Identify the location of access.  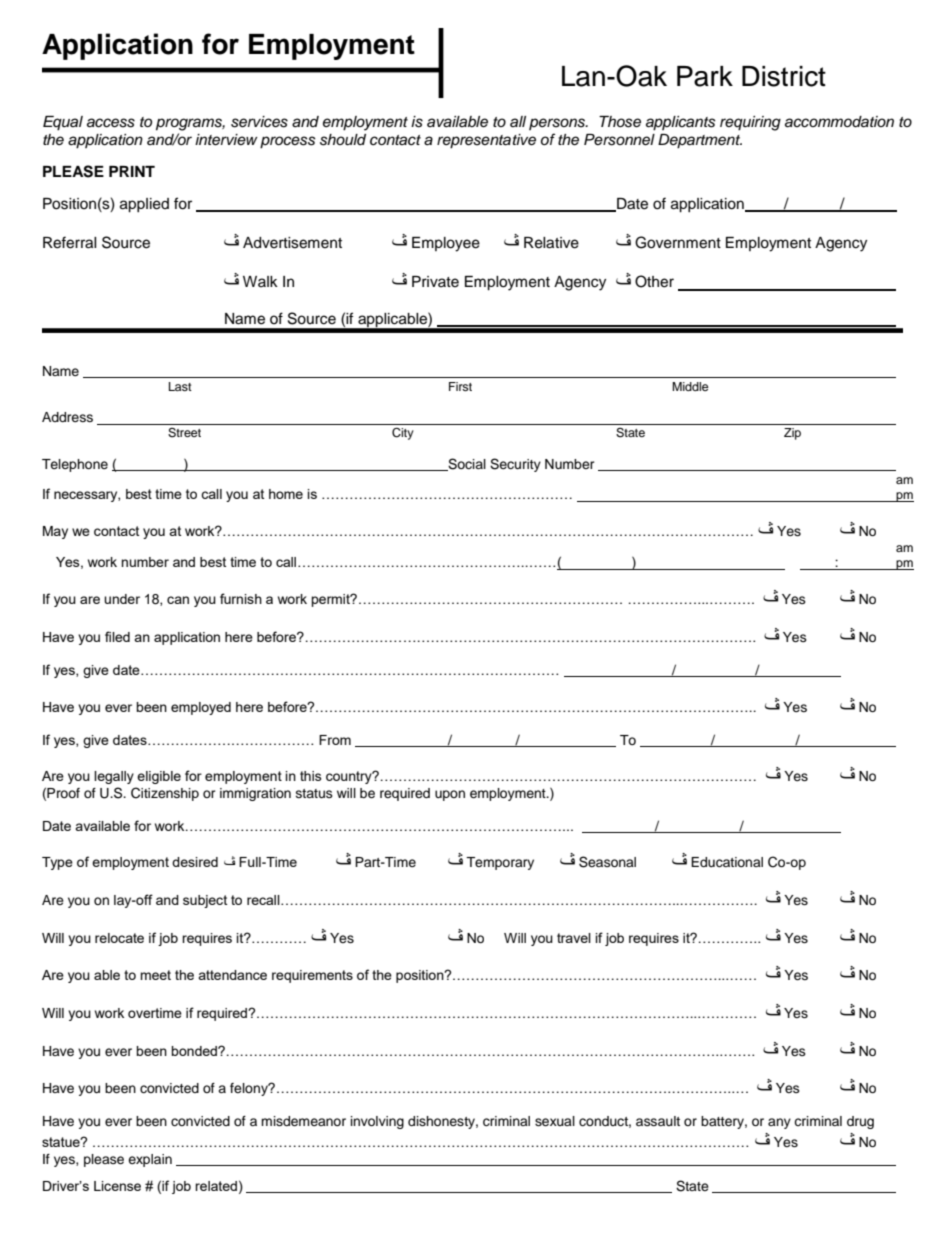
(111, 123).
